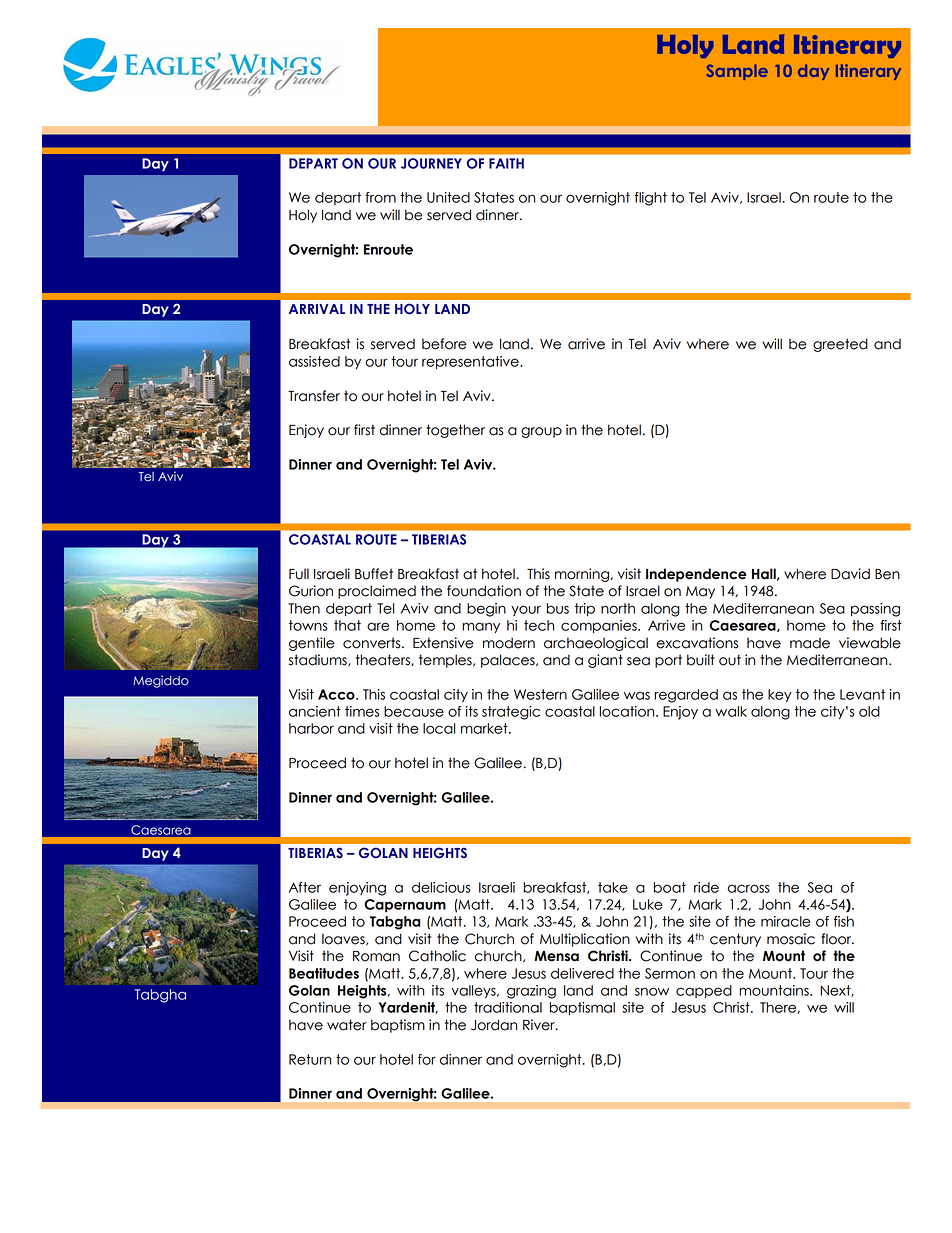 This screenshot has width=952, height=1233. I want to click on greeted, so click(840, 345).
